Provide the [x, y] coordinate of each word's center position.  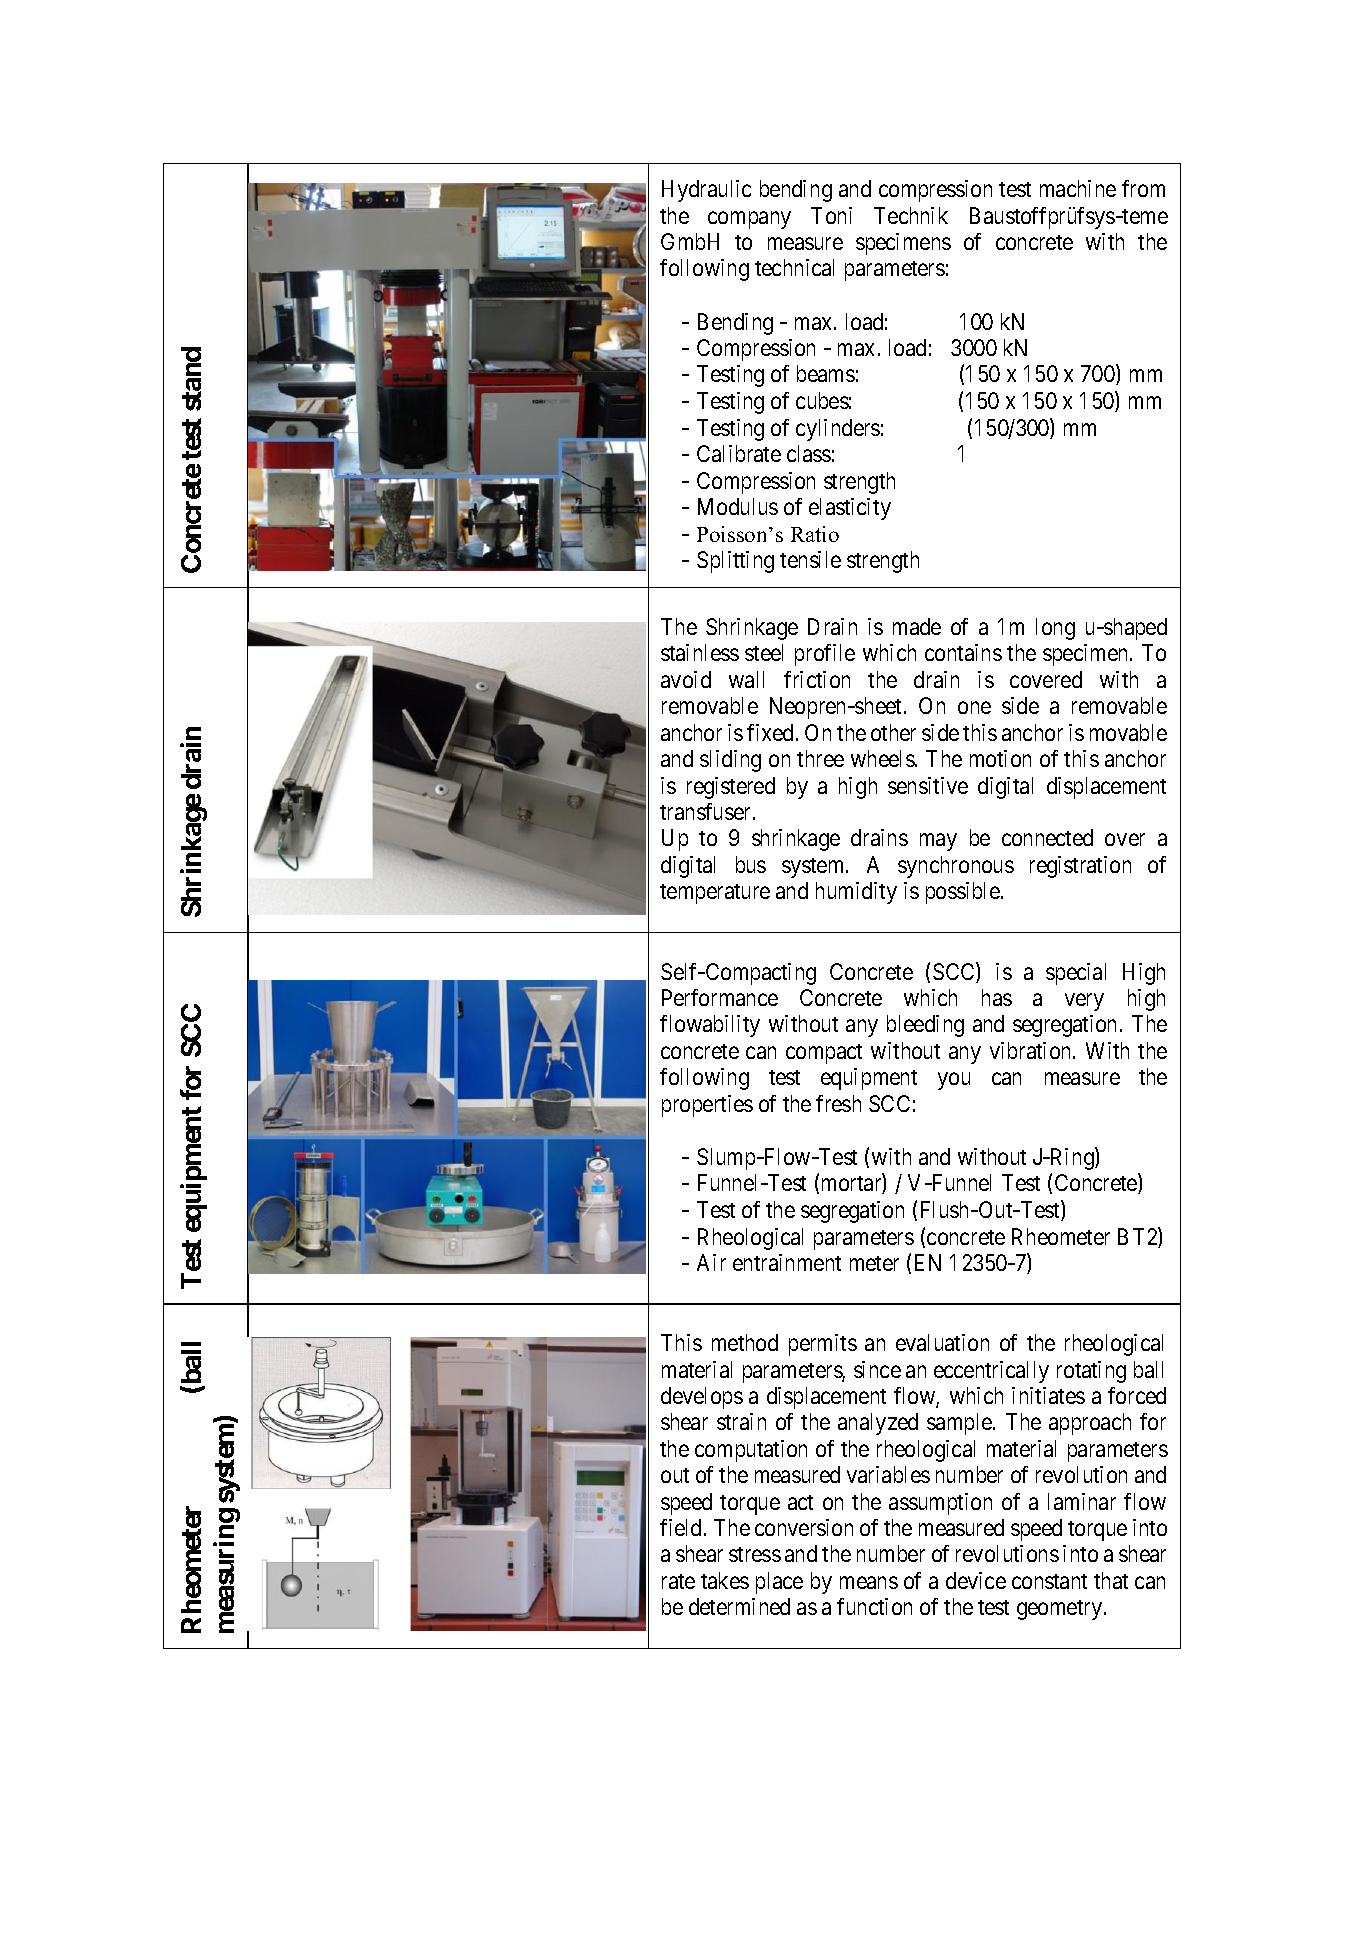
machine [1078, 188]
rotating [1091, 1372]
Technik [911, 215]
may [938, 842]
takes [725, 1580]
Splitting [735, 562]
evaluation [942, 1342]
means [869, 1582]
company [749, 220]
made [917, 626]
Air [711, 1262]
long [1055, 629]
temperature [715, 894]
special [1076, 974]
